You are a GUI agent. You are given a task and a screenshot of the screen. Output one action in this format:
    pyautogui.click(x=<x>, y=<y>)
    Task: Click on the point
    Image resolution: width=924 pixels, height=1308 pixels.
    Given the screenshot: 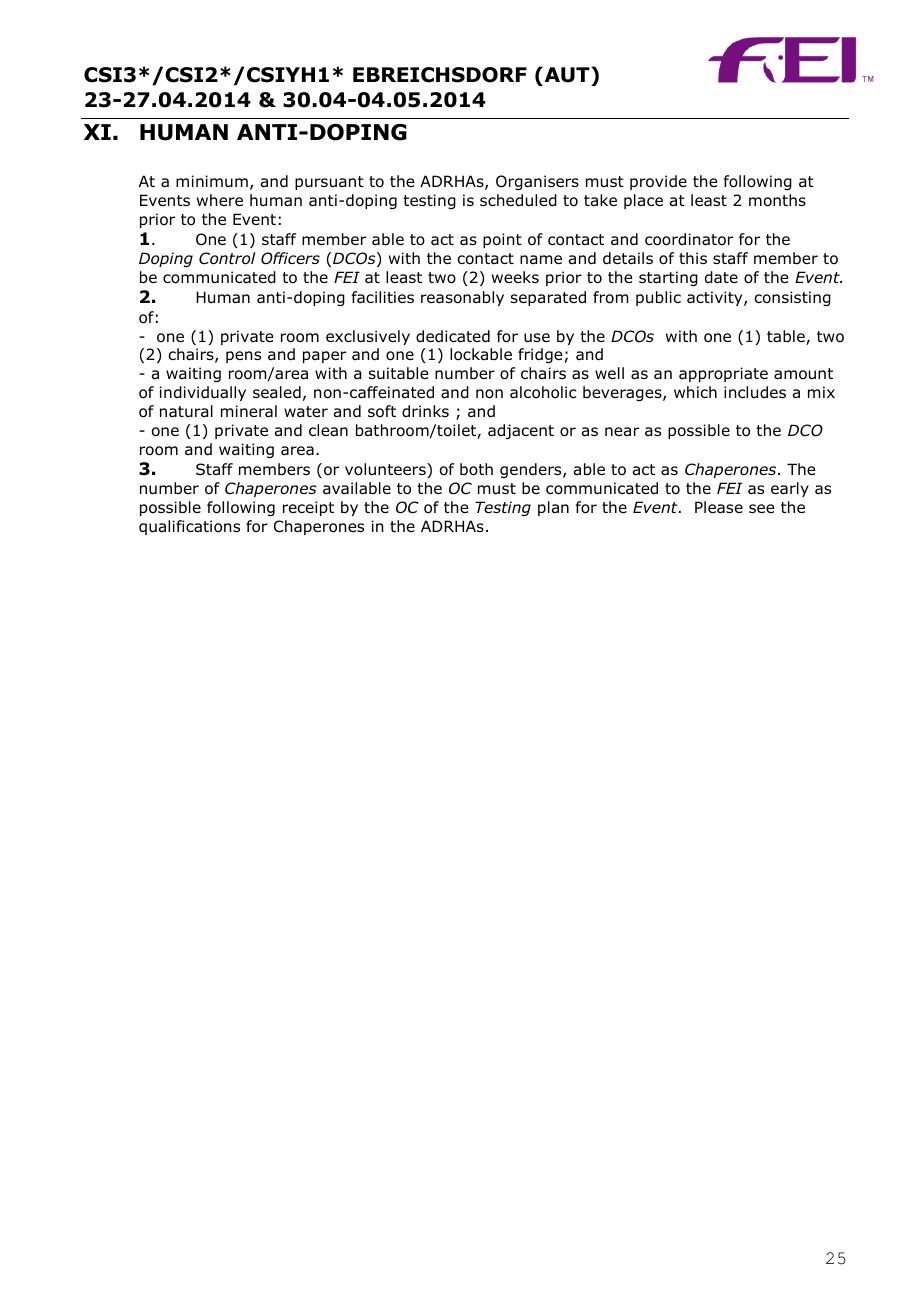 What is the action you would take?
    pyautogui.click(x=502, y=240)
